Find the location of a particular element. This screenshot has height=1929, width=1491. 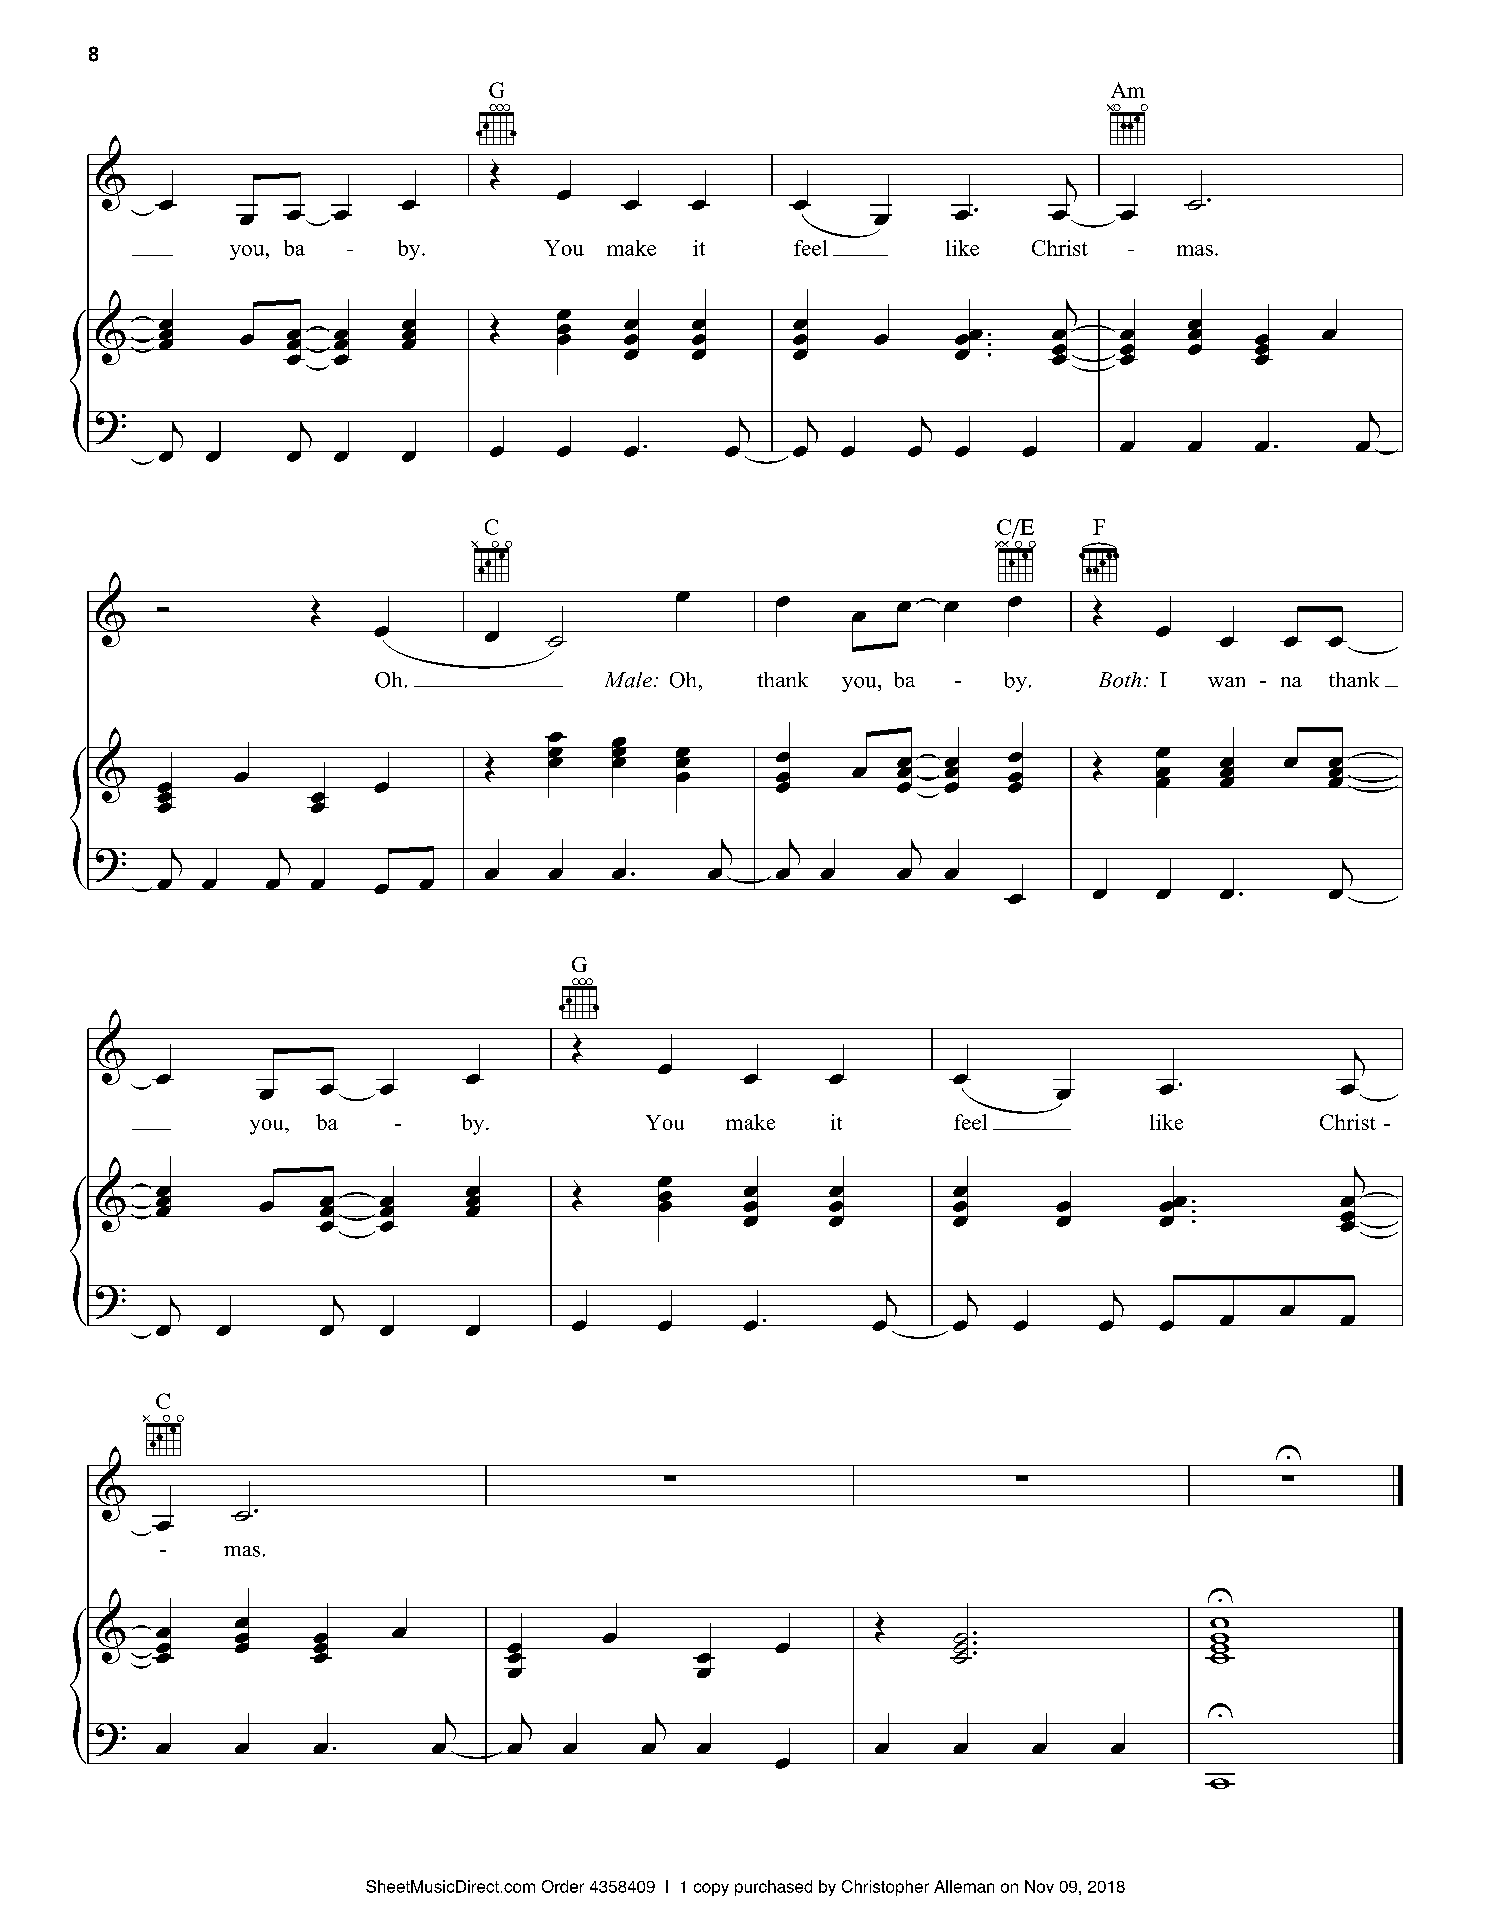

Order is located at coordinates (563, 1886).
